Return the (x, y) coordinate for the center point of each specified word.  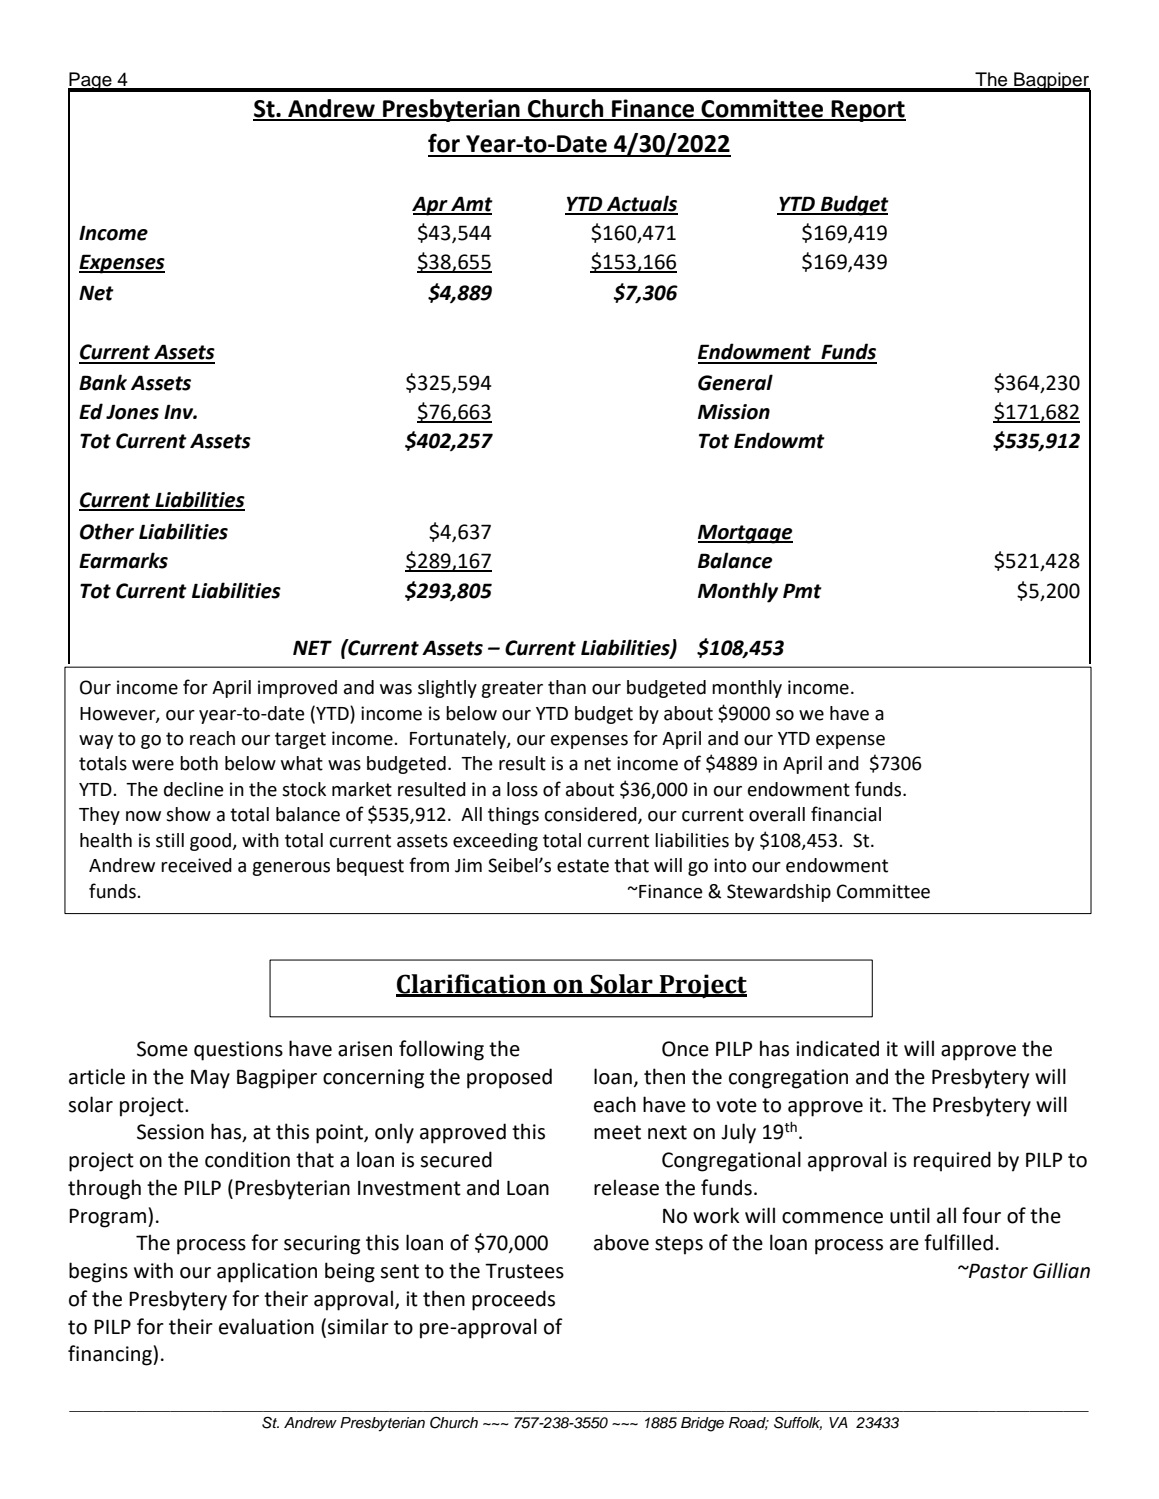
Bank (103, 382)
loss (522, 789)
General (735, 382)
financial (846, 814)
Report (867, 111)
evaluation (266, 1326)
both (199, 763)
